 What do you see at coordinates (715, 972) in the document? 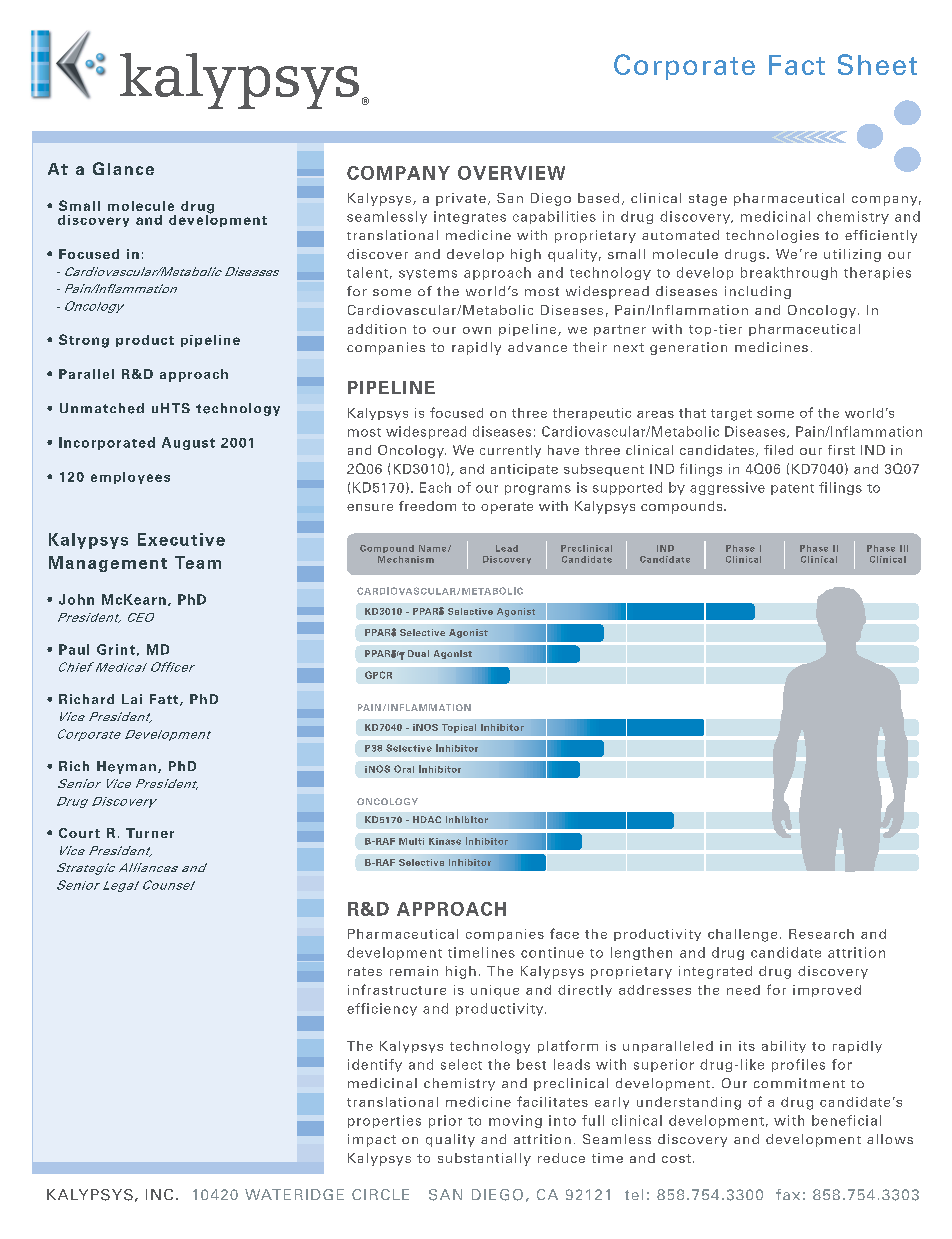
I see `INTEGRATED` at bounding box center [715, 972].
